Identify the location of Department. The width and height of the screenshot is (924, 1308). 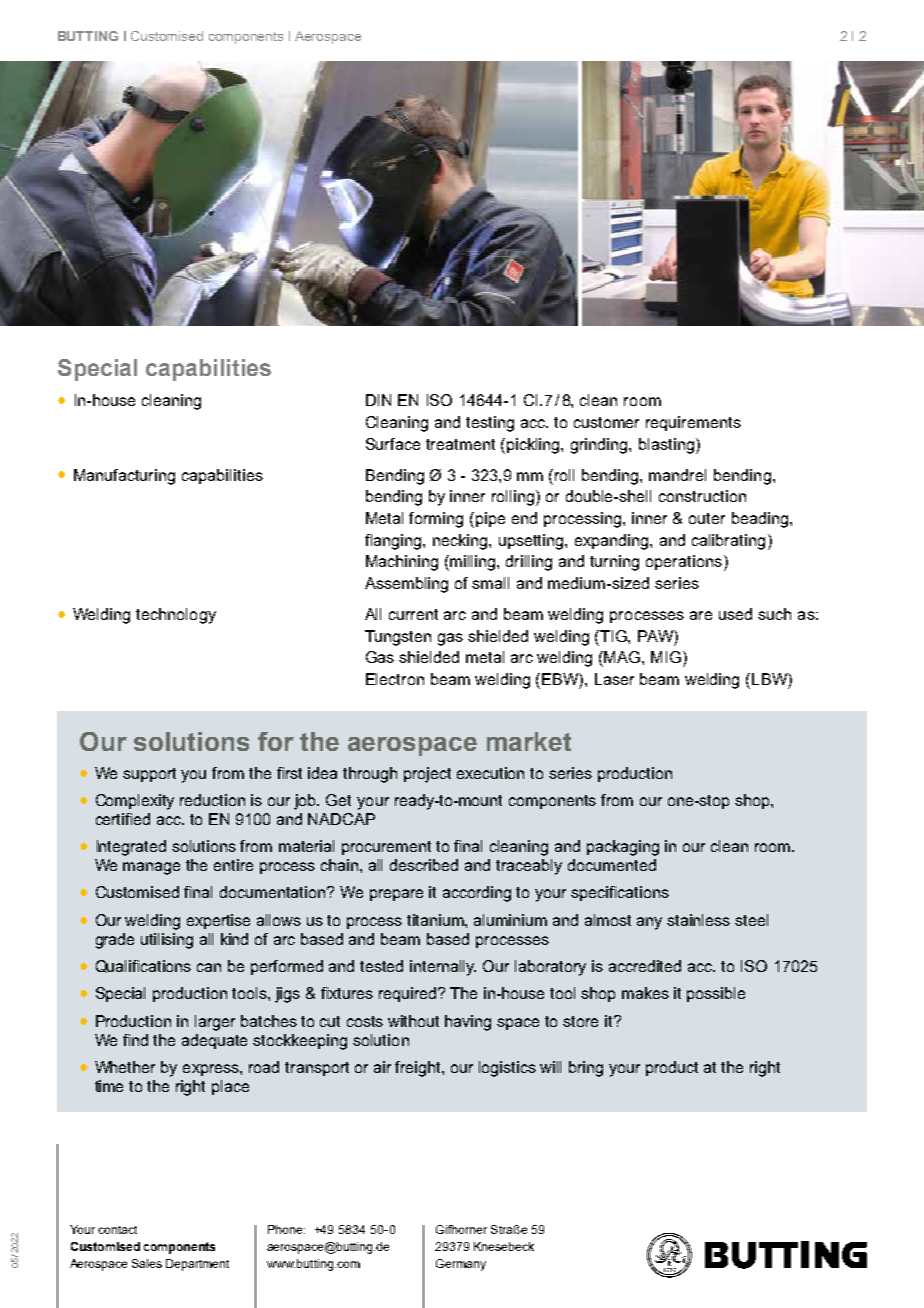
(197, 1265).
